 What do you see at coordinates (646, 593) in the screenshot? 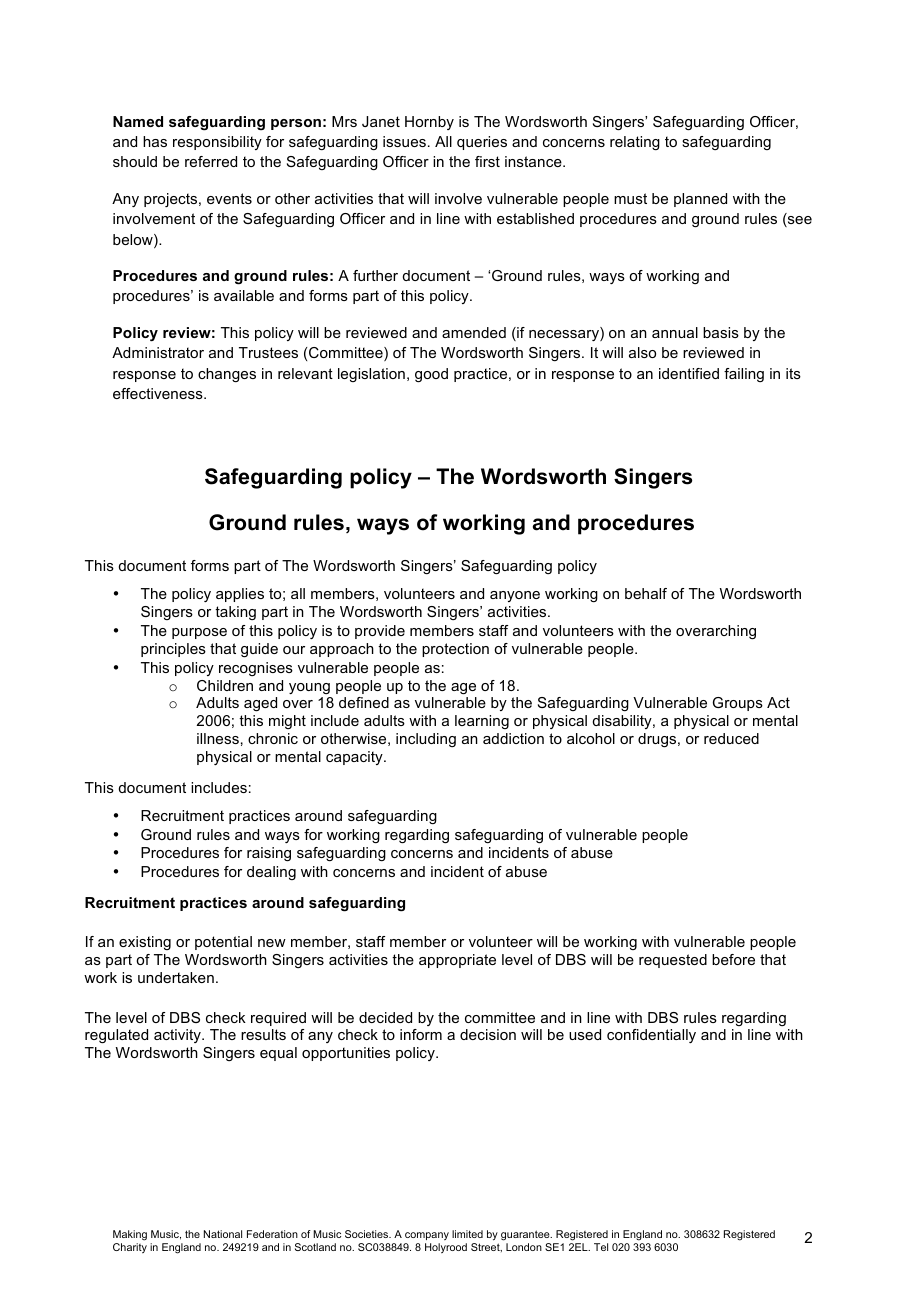
I see `behalf` at bounding box center [646, 593].
